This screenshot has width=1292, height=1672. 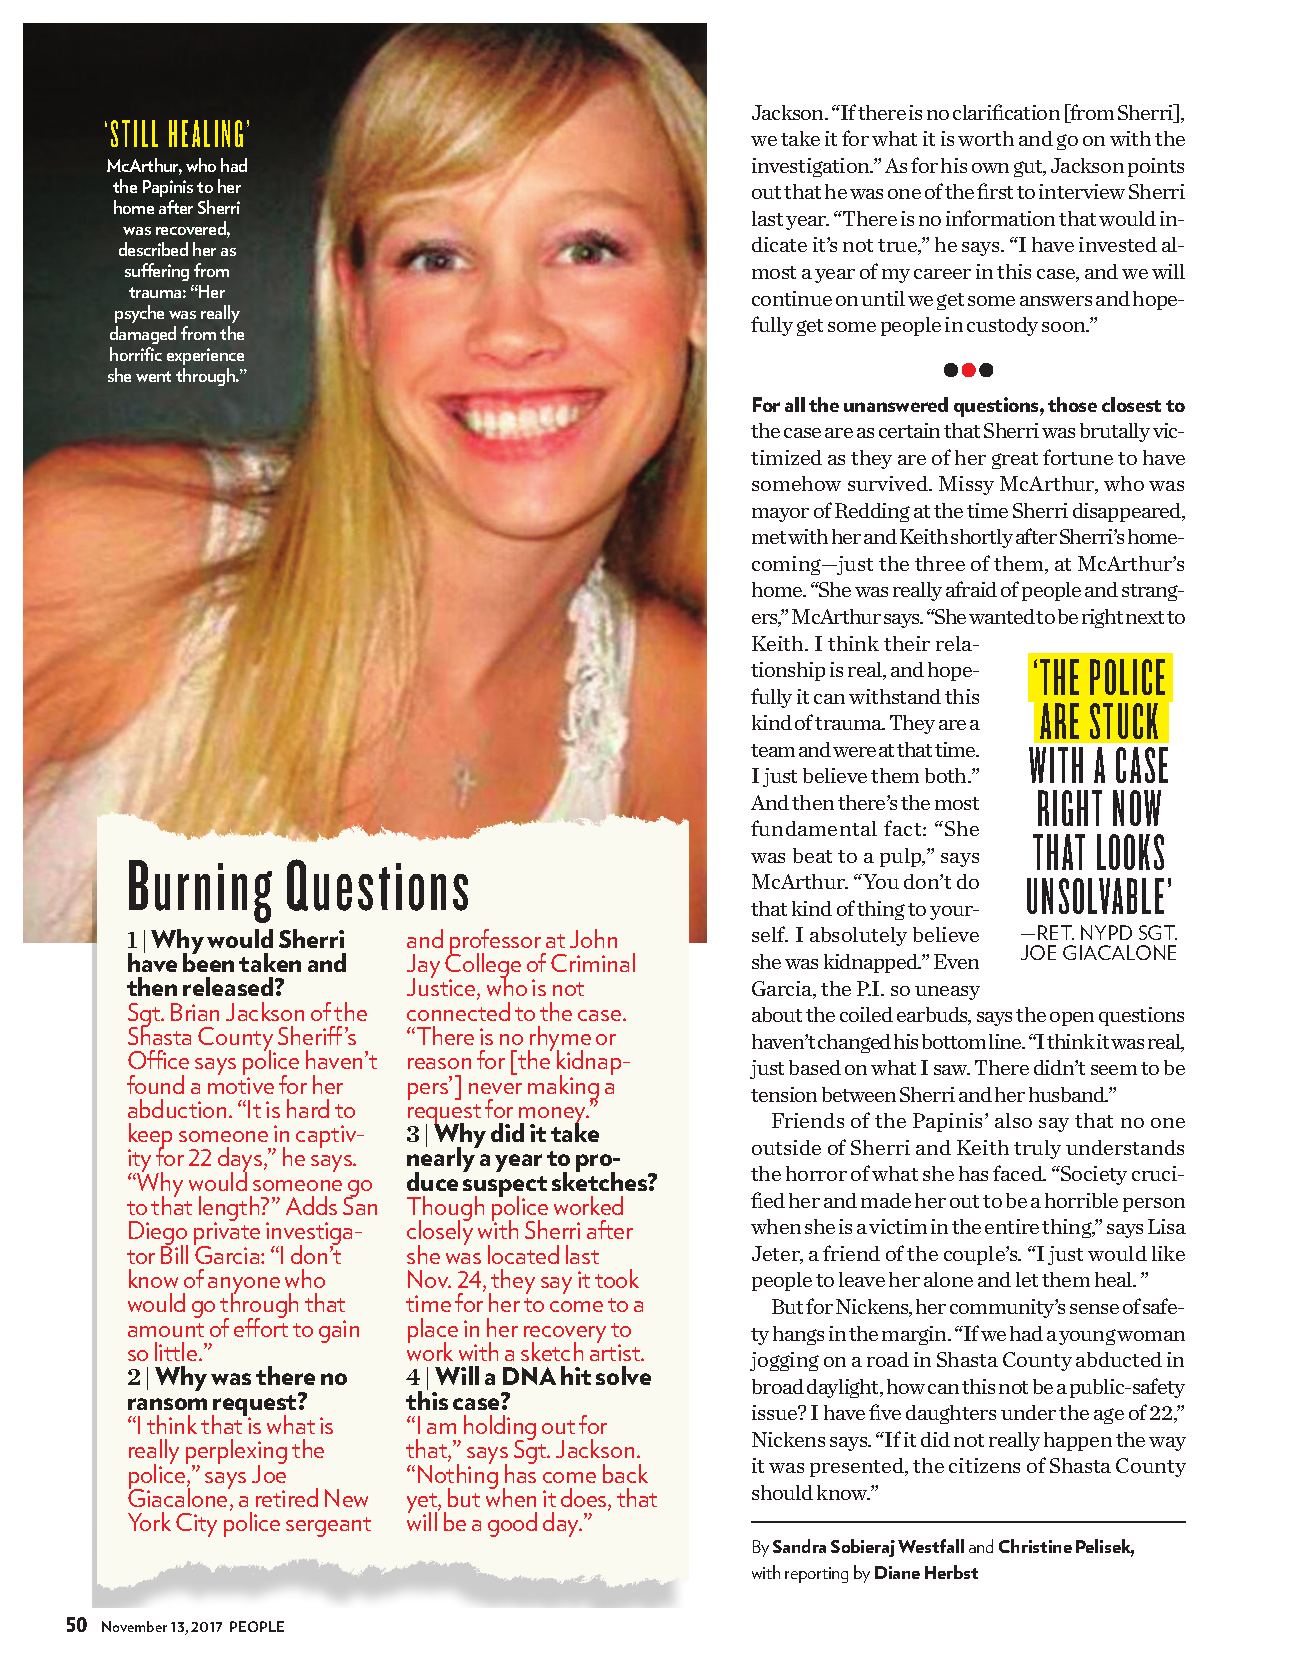 I want to click on City, so click(x=196, y=1525).
